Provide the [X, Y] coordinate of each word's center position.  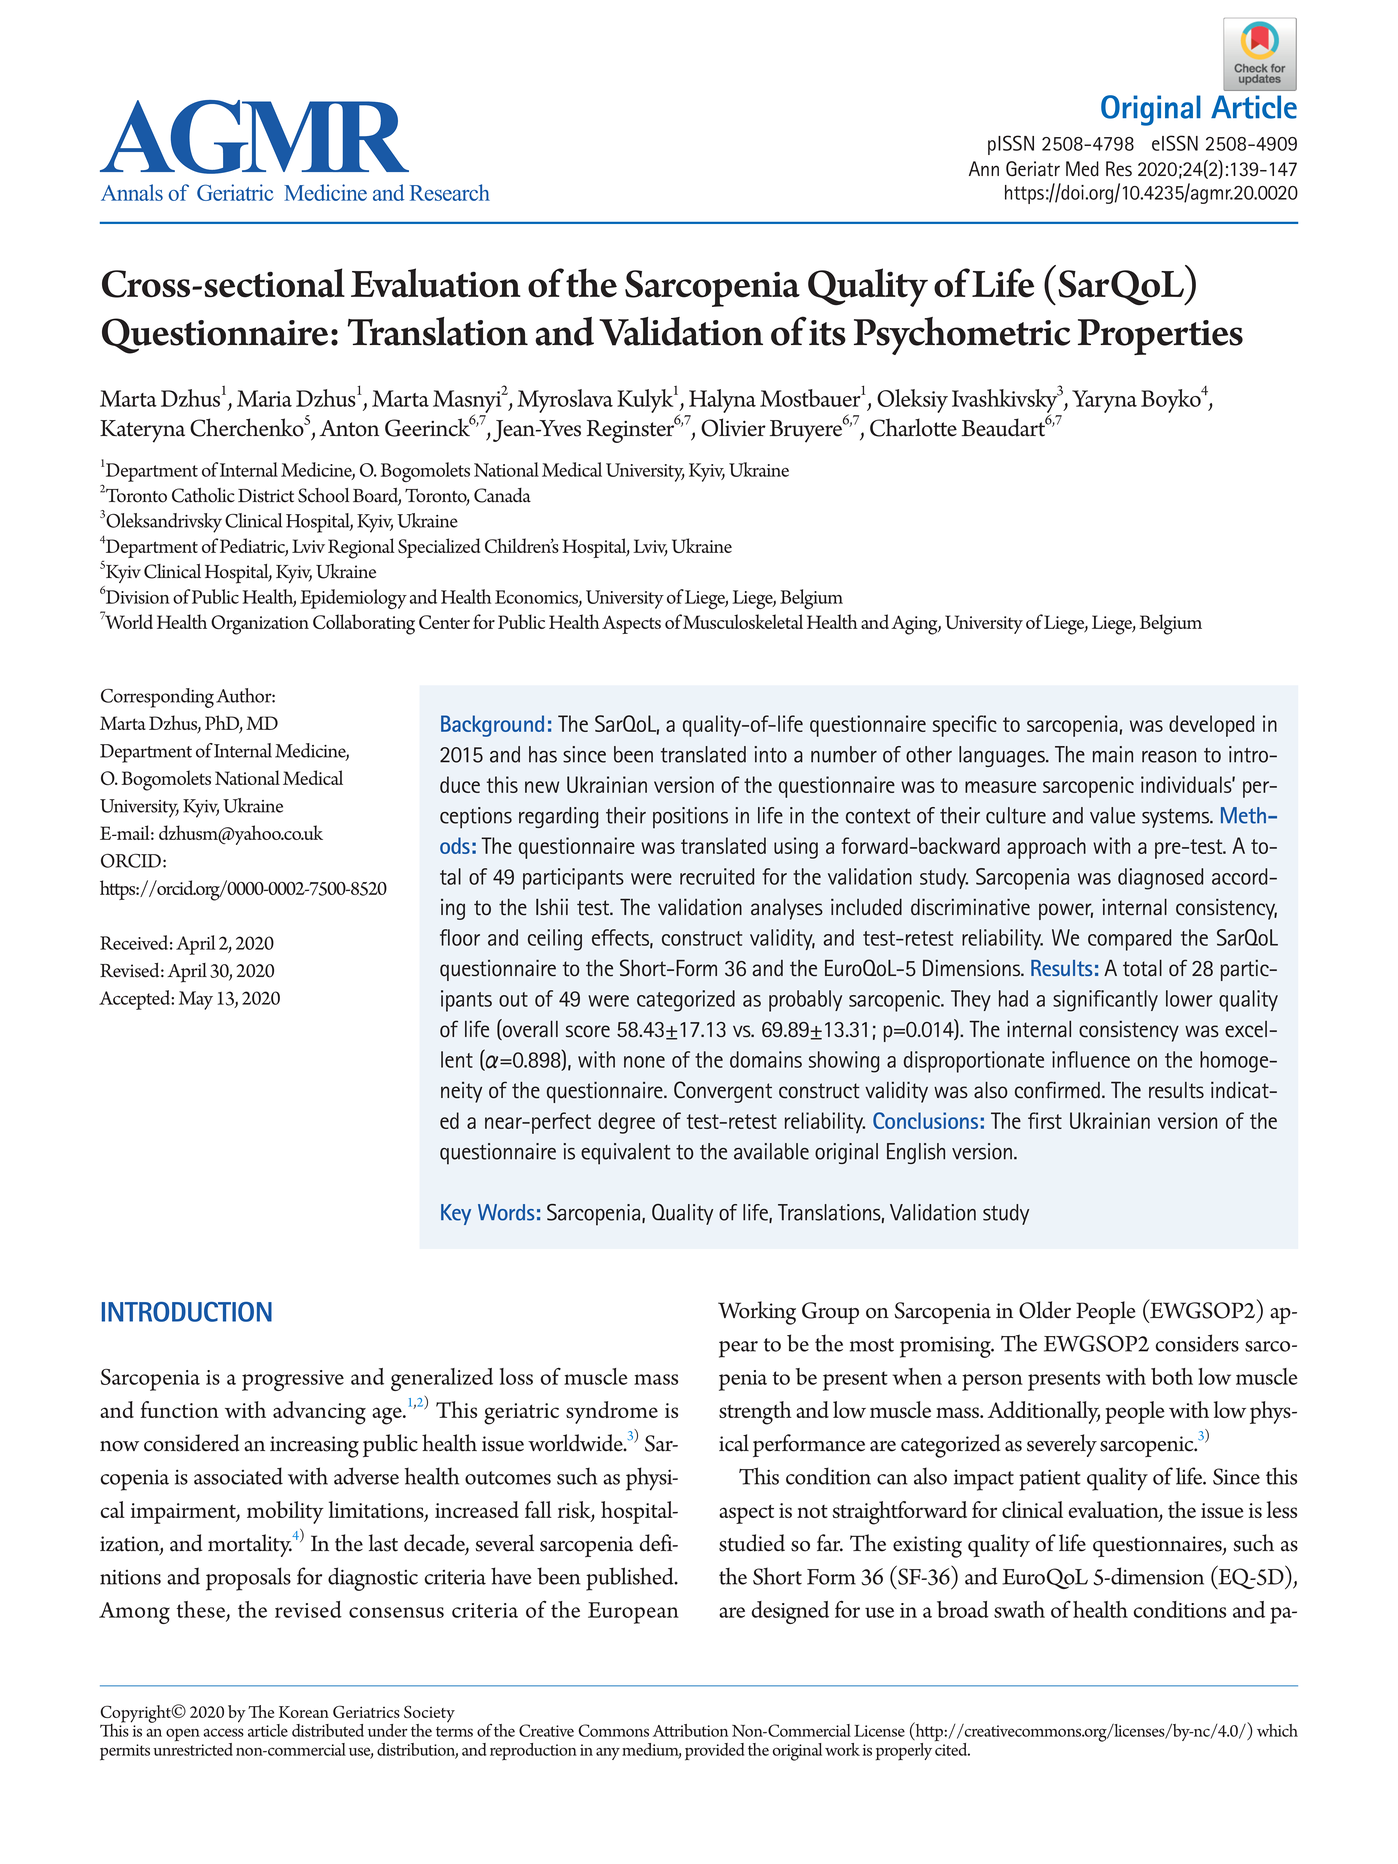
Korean [304, 1712]
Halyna [721, 402]
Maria [264, 398]
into [770, 754]
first [1045, 1120]
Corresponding [157, 698]
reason [1169, 757]
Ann [984, 168]
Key [456, 1214]
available [771, 1151]
